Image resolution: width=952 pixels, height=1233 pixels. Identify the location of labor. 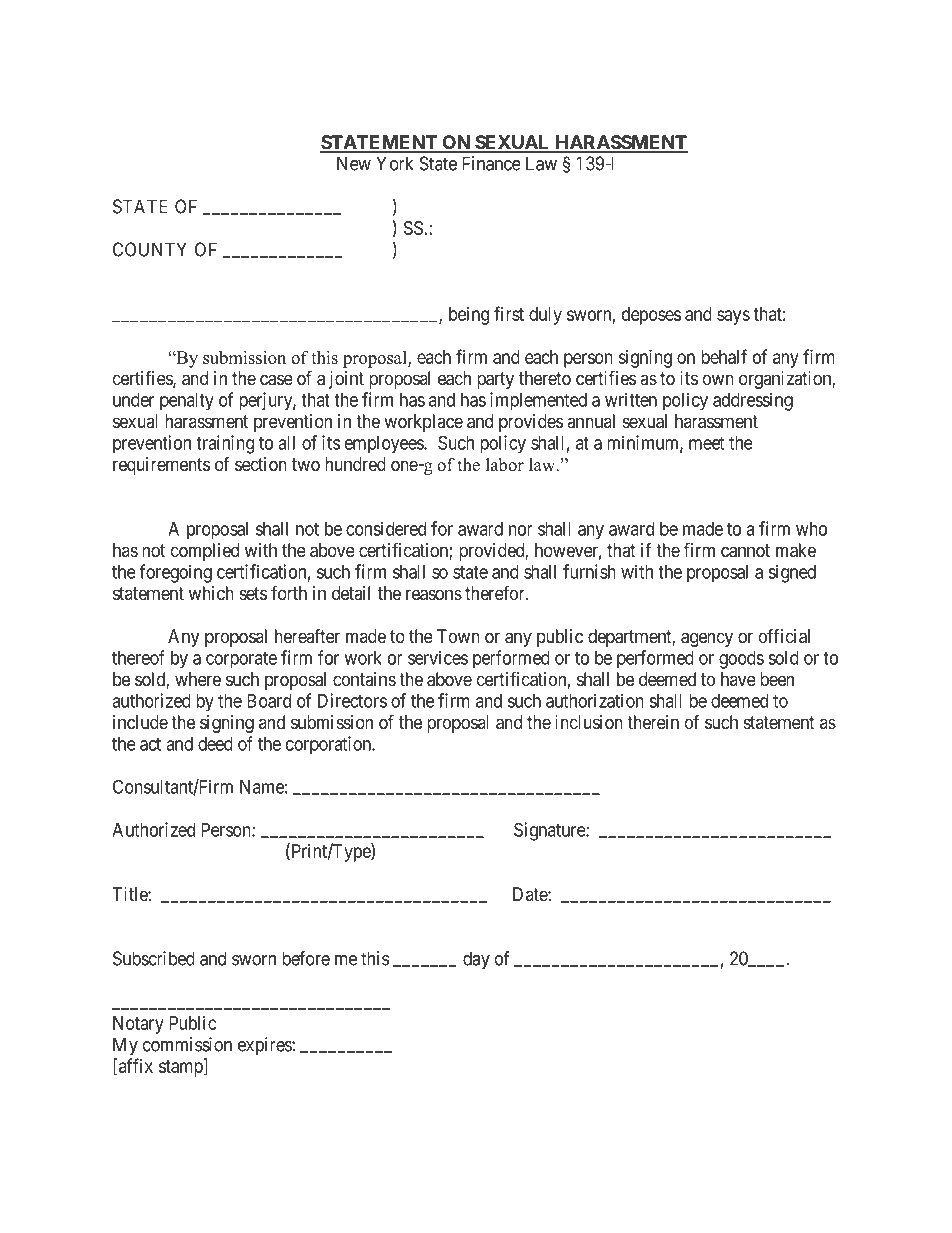
(505, 465).
